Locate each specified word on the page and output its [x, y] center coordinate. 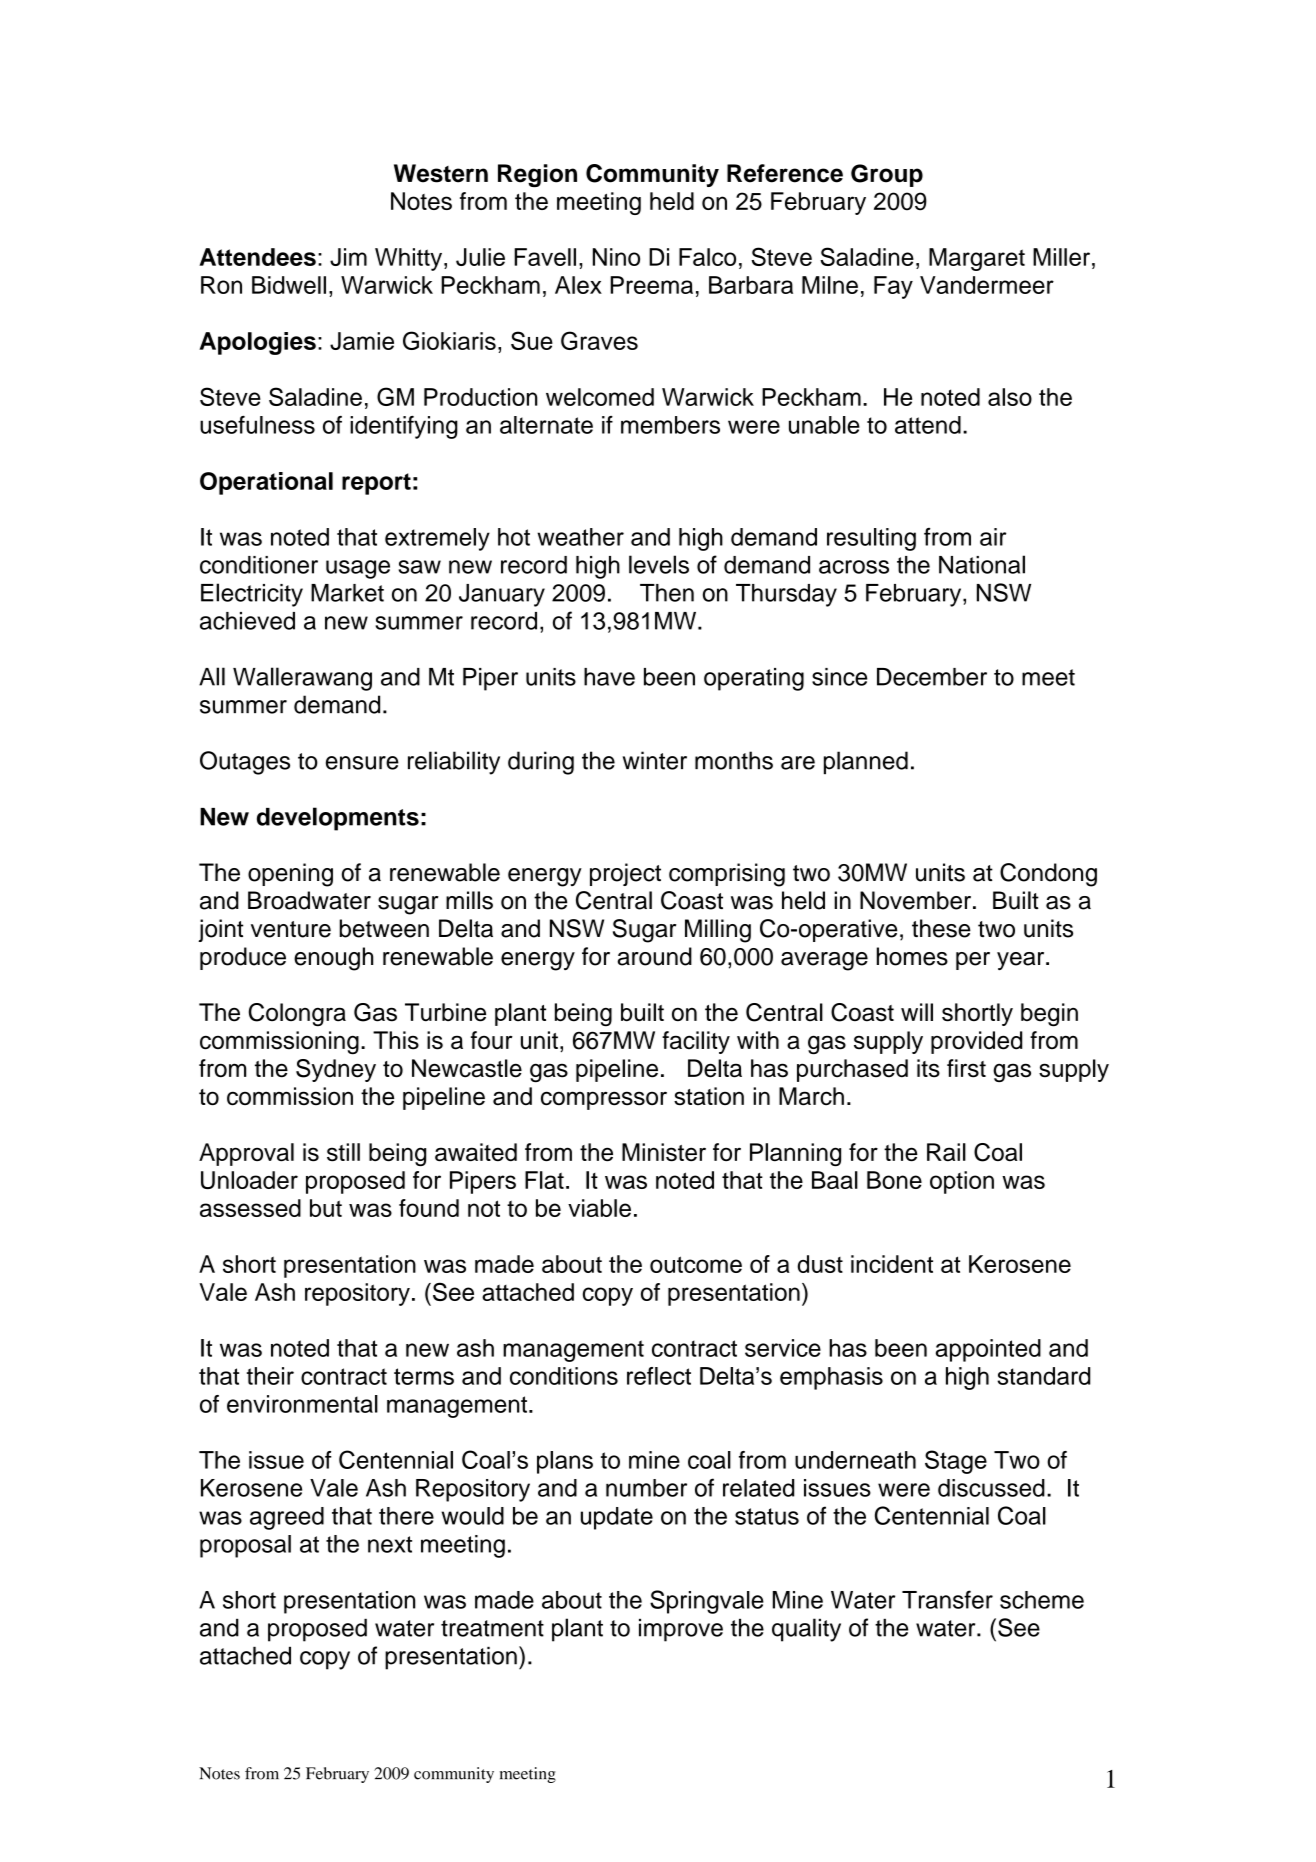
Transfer [947, 1599]
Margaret [977, 259]
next [390, 1544]
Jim [348, 257]
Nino [616, 257]
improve [681, 1630]
